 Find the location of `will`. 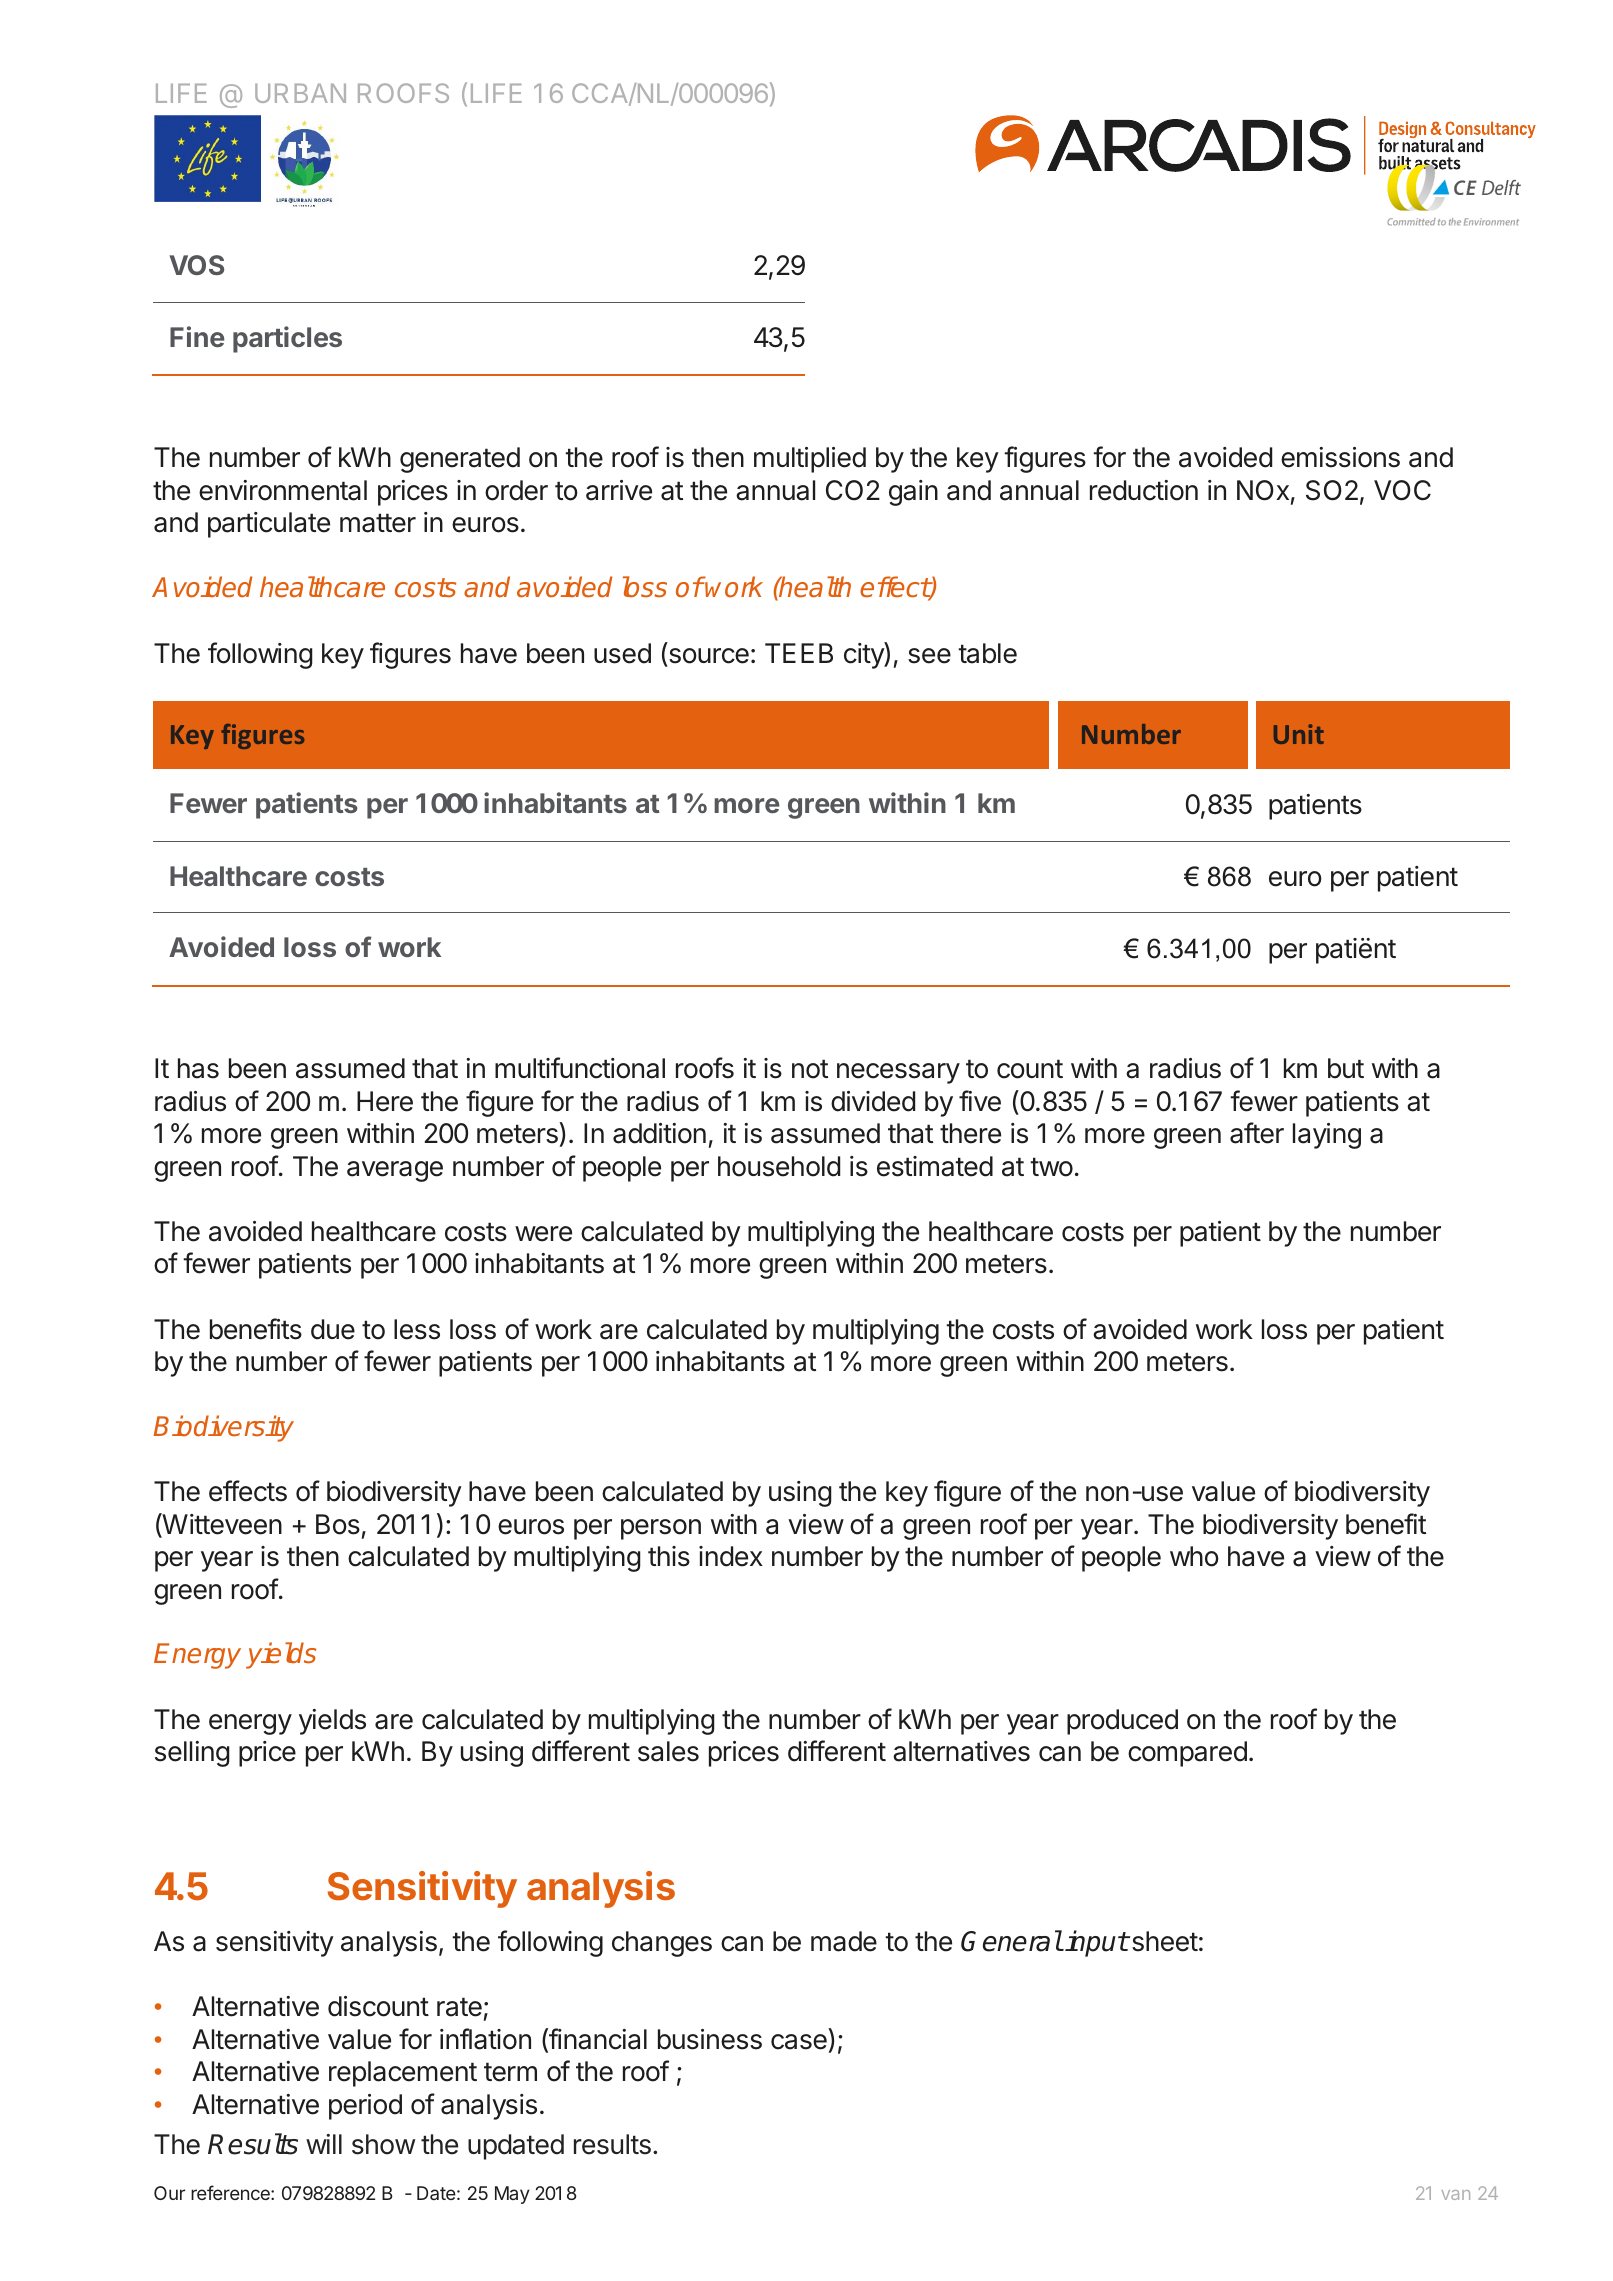

will is located at coordinates (324, 2144).
